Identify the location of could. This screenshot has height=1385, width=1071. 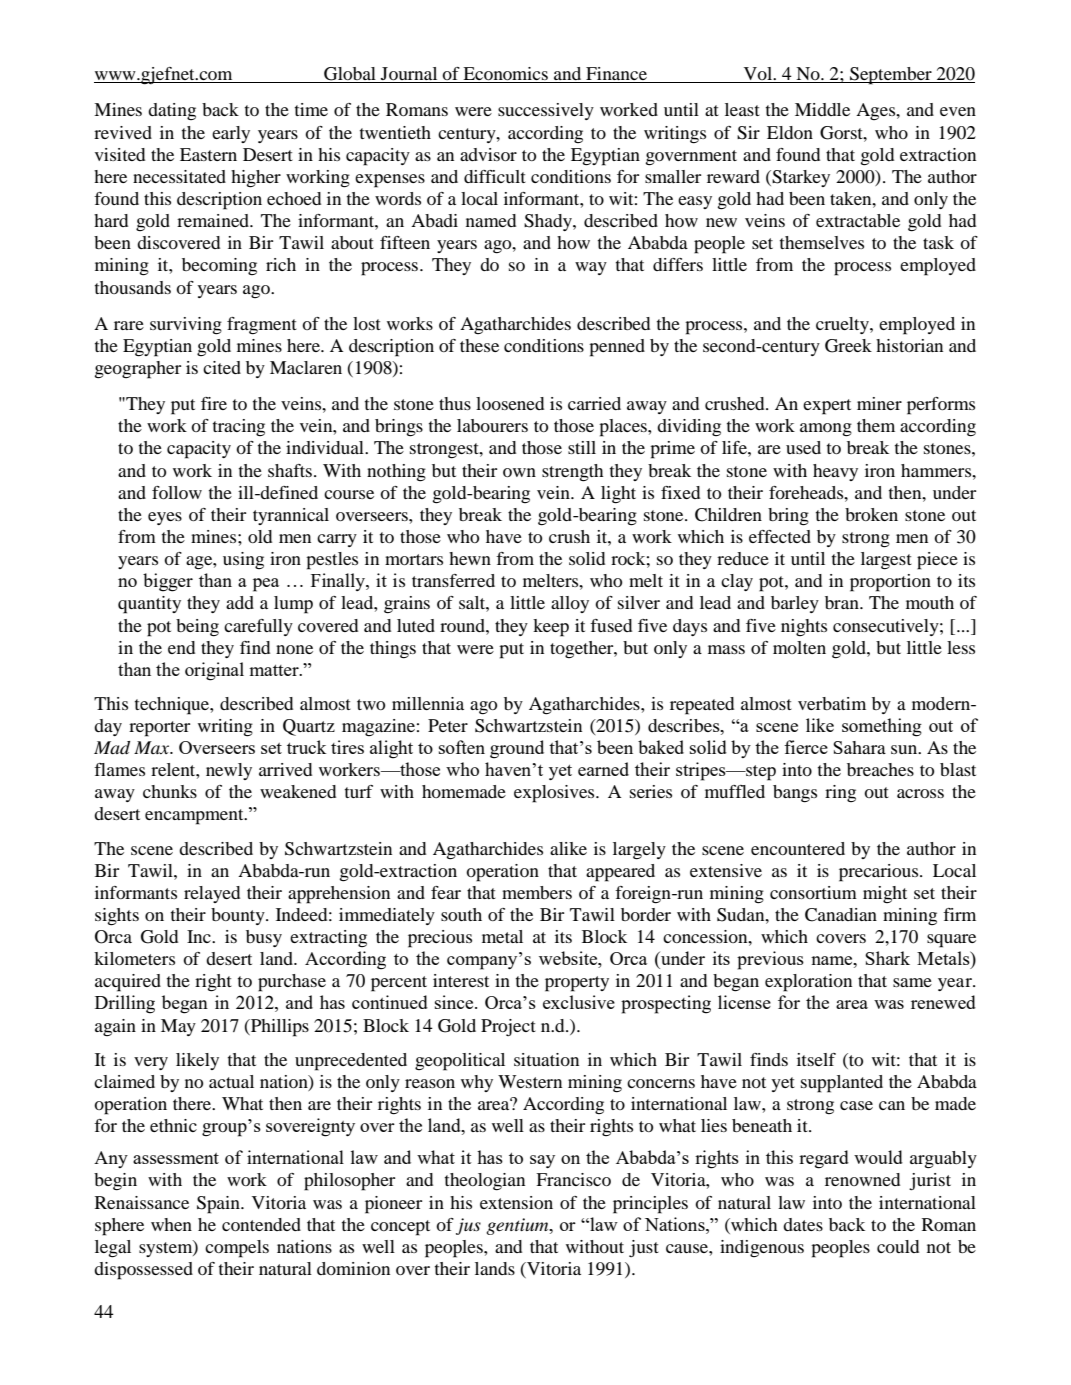
(898, 1246).
